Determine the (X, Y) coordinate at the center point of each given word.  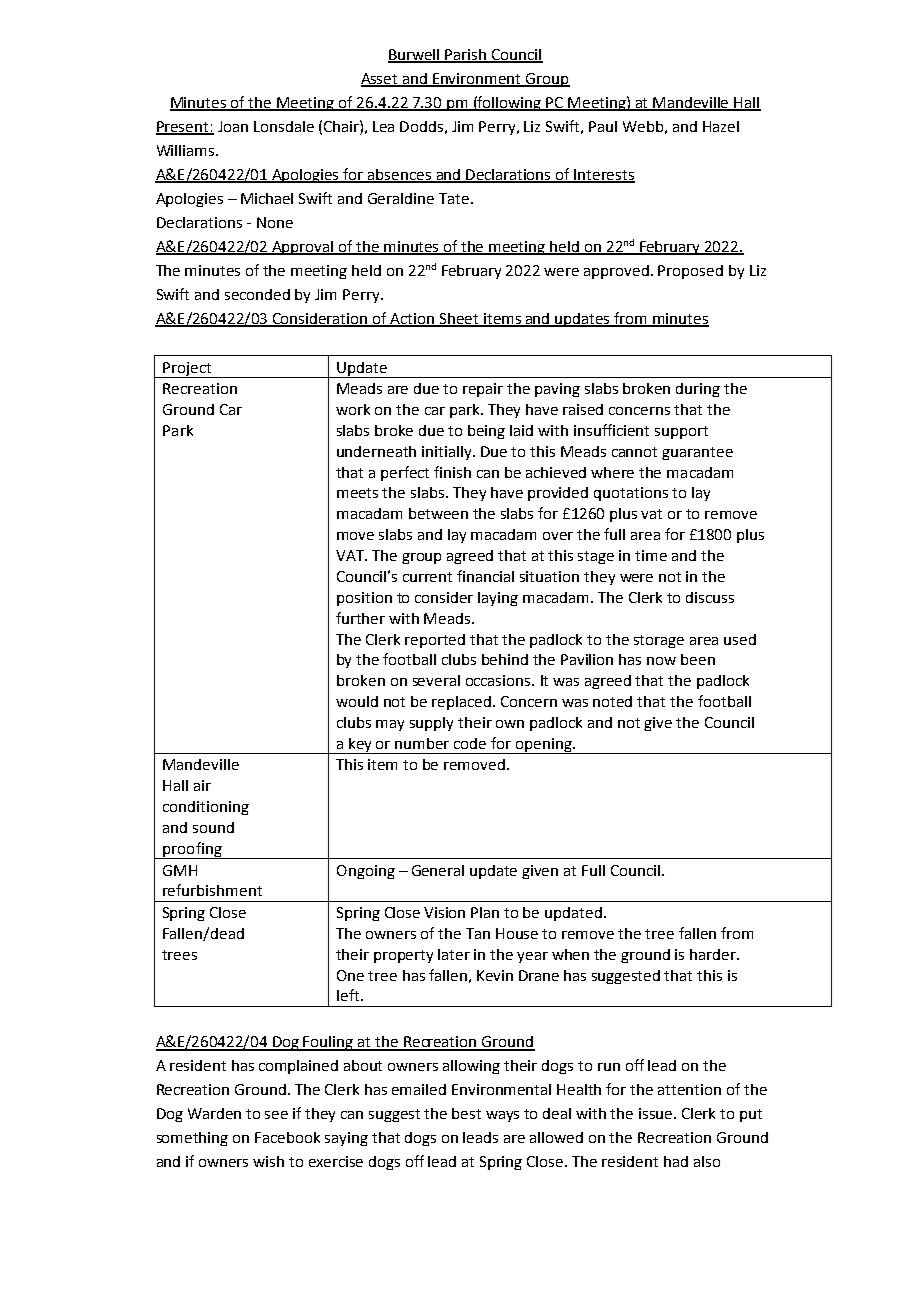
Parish (466, 55)
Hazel (721, 126)
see (276, 1115)
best (466, 1113)
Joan (233, 126)
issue (657, 1113)
